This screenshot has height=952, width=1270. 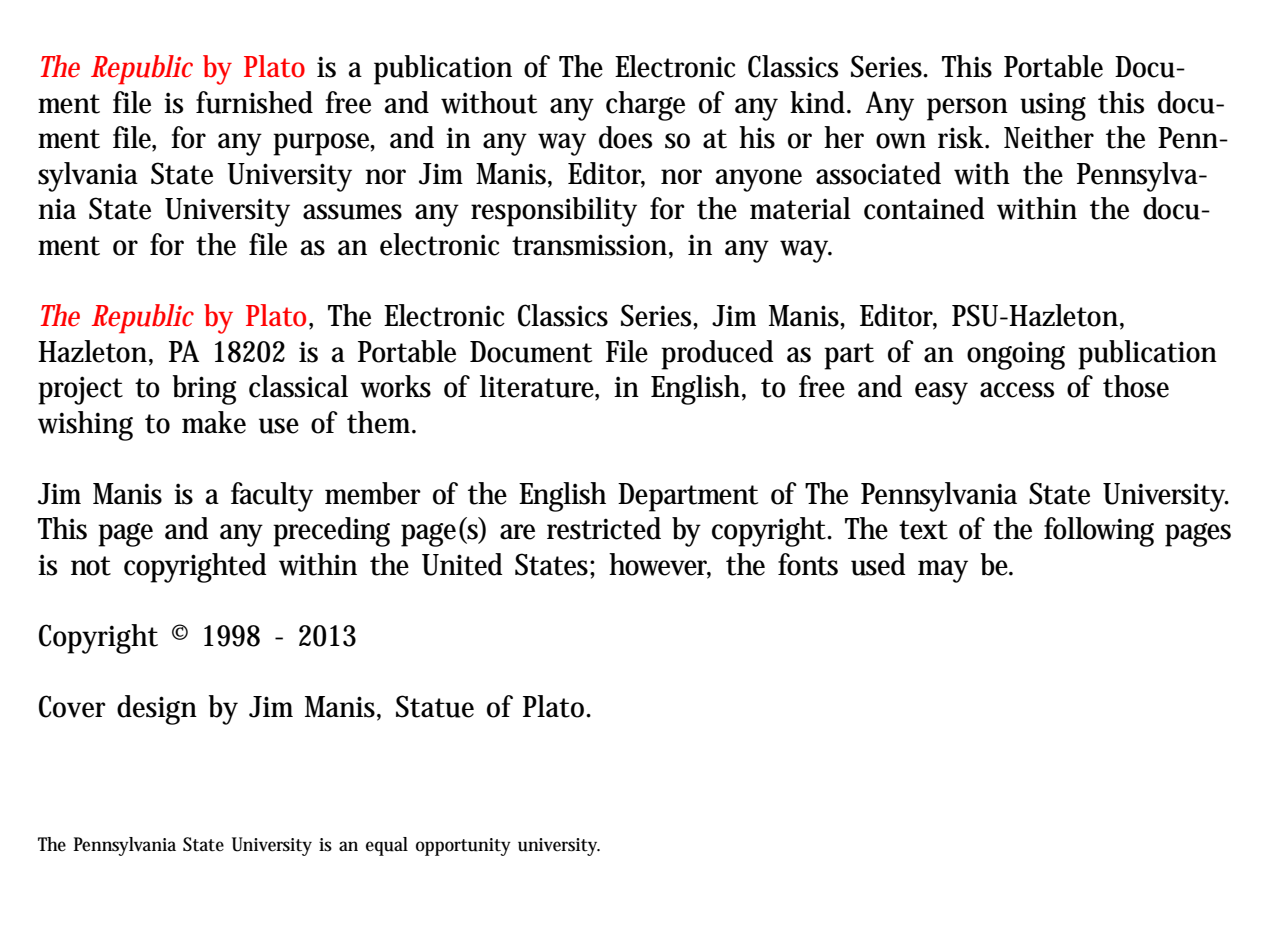 I want to click on furnished, so click(x=254, y=102).
